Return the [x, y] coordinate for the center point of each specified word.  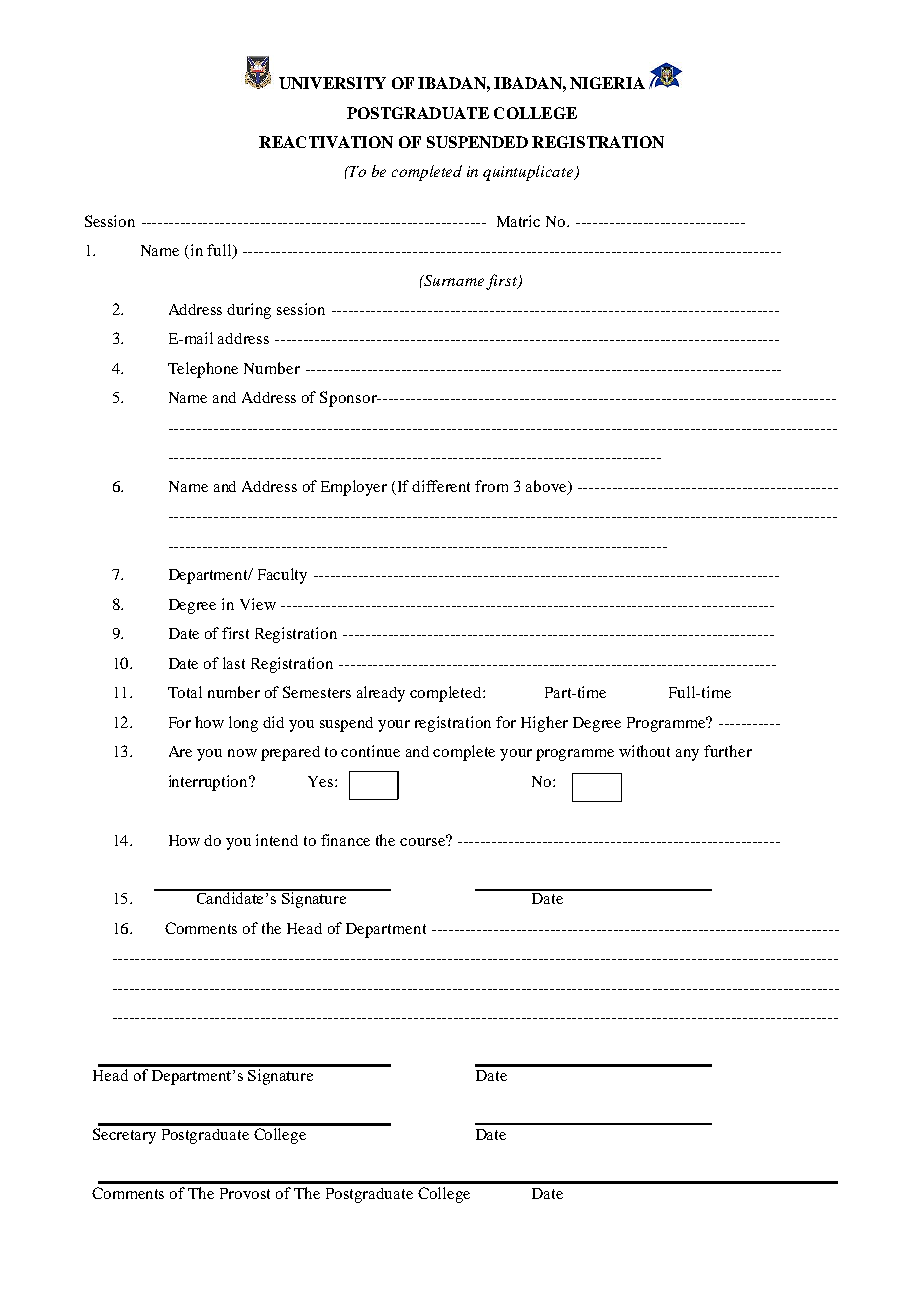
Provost [245, 1193]
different [441, 486]
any [687, 755]
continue [370, 751]
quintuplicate [529, 173]
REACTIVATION [326, 142]
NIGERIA [607, 83]
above [547, 487]
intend [277, 840]
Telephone [203, 370]
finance [345, 840]
